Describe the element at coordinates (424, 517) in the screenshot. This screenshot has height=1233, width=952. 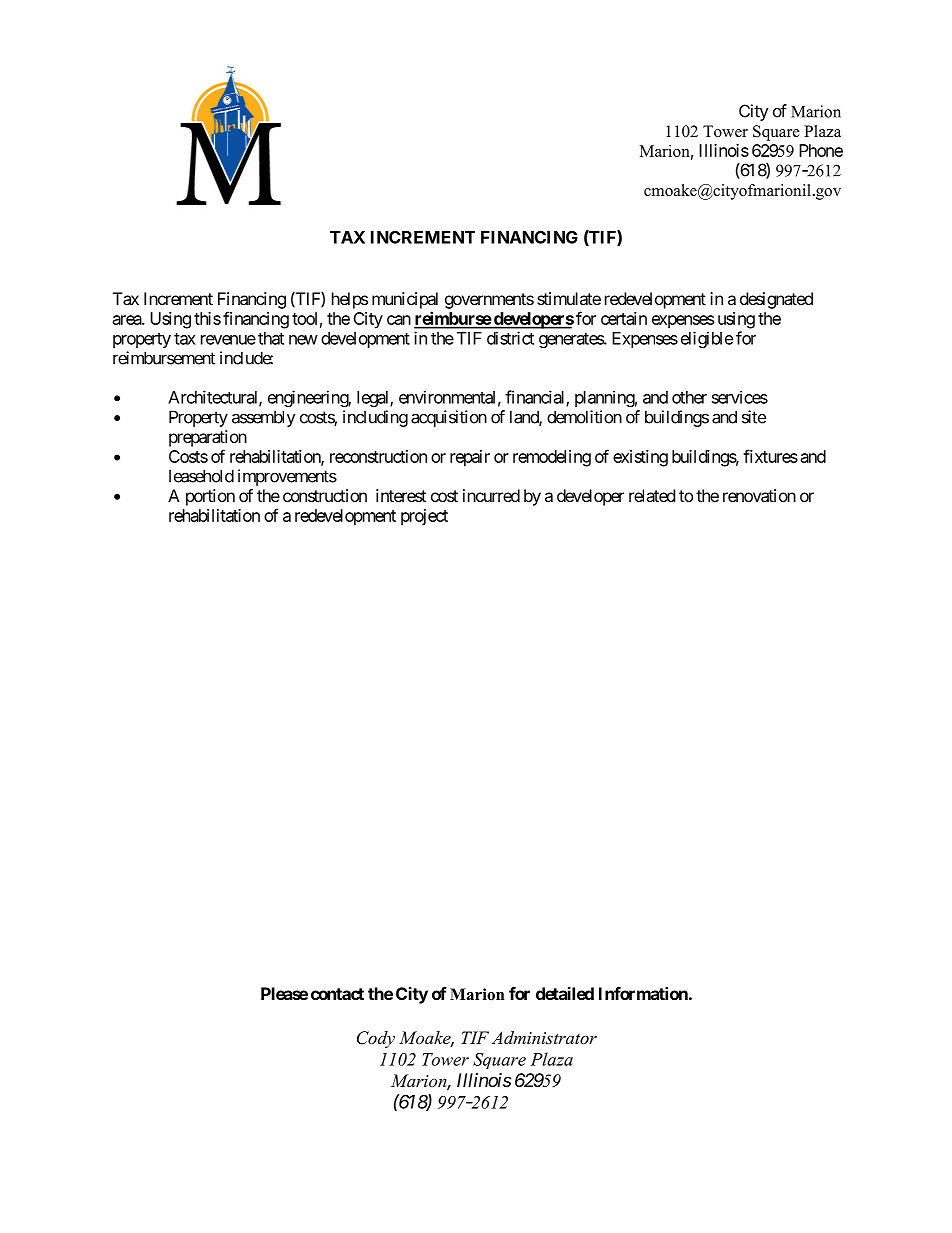
I see `project` at that location.
